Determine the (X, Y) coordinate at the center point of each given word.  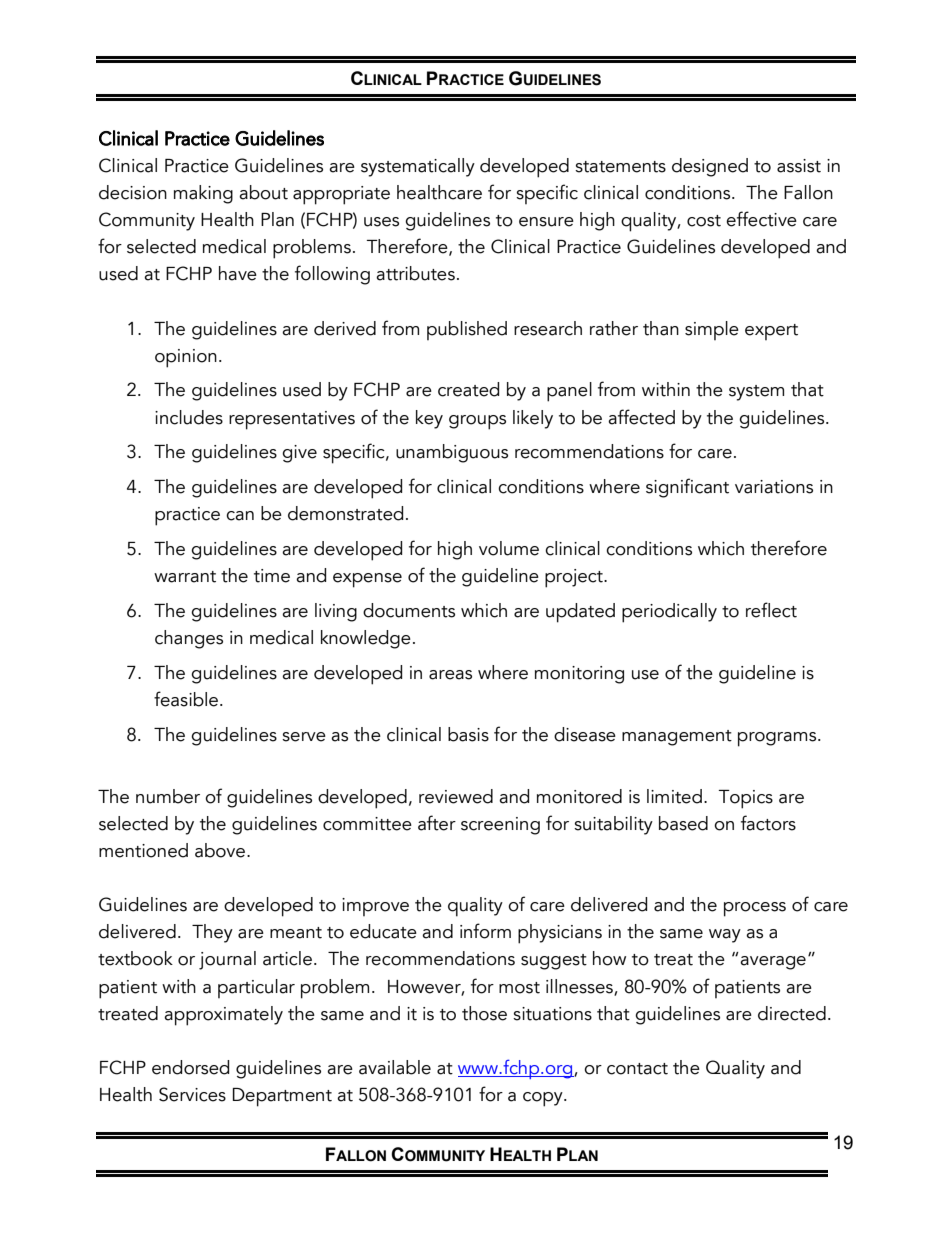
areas (450, 675)
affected (641, 417)
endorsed (190, 1067)
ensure (546, 222)
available (395, 1067)
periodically (669, 613)
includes (189, 417)
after (437, 823)
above (221, 850)
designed (710, 167)
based (683, 823)
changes (189, 639)
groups (477, 422)
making (203, 194)
